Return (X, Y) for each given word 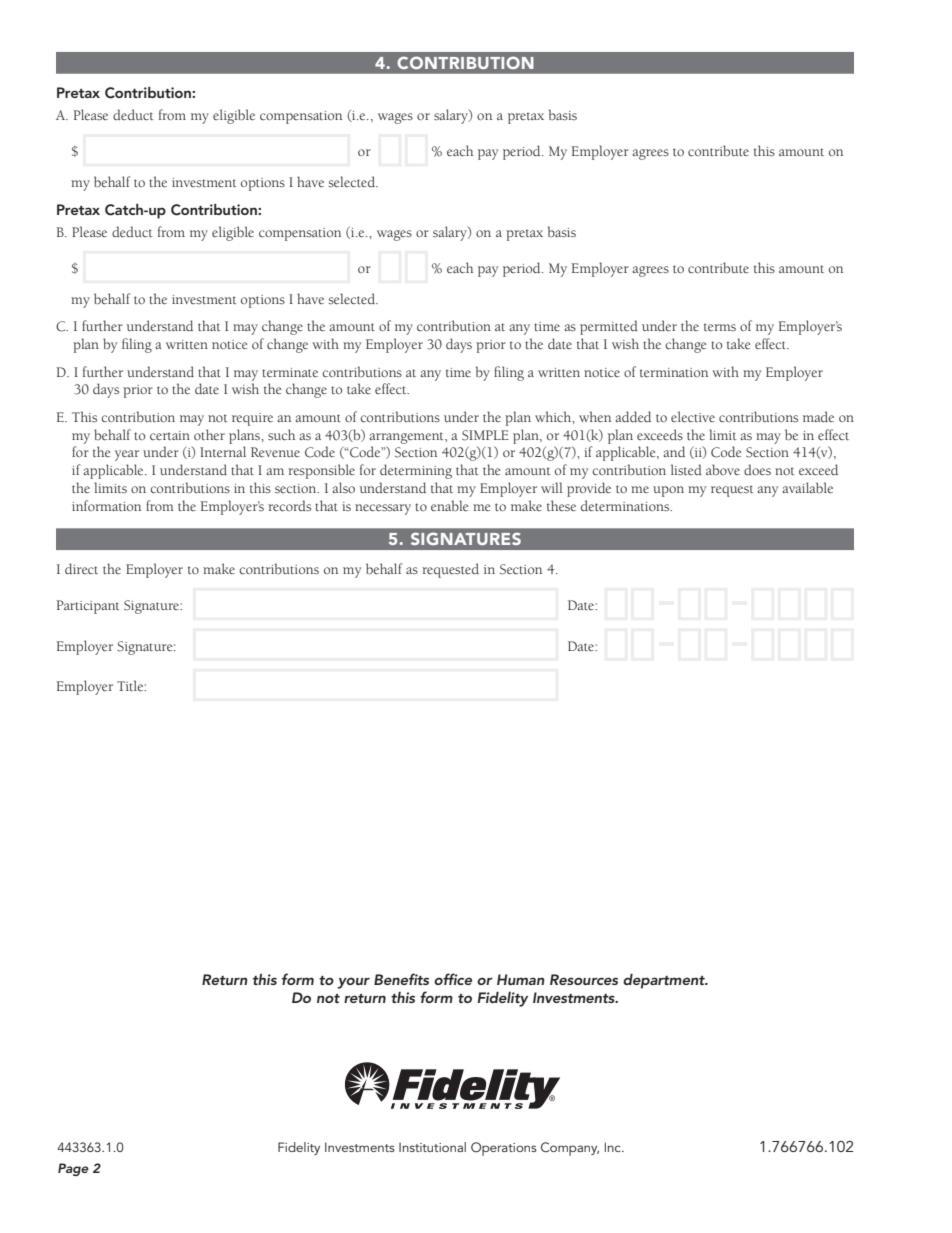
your (354, 983)
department (665, 981)
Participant (87, 607)
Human (520, 979)
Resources (584, 979)
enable (449, 505)
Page (73, 1169)
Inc (614, 1147)
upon (668, 491)
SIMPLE (485, 435)
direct (81, 568)
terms (720, 327)
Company (570, 1149)
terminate (290, 372)
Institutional (432, 1147)
